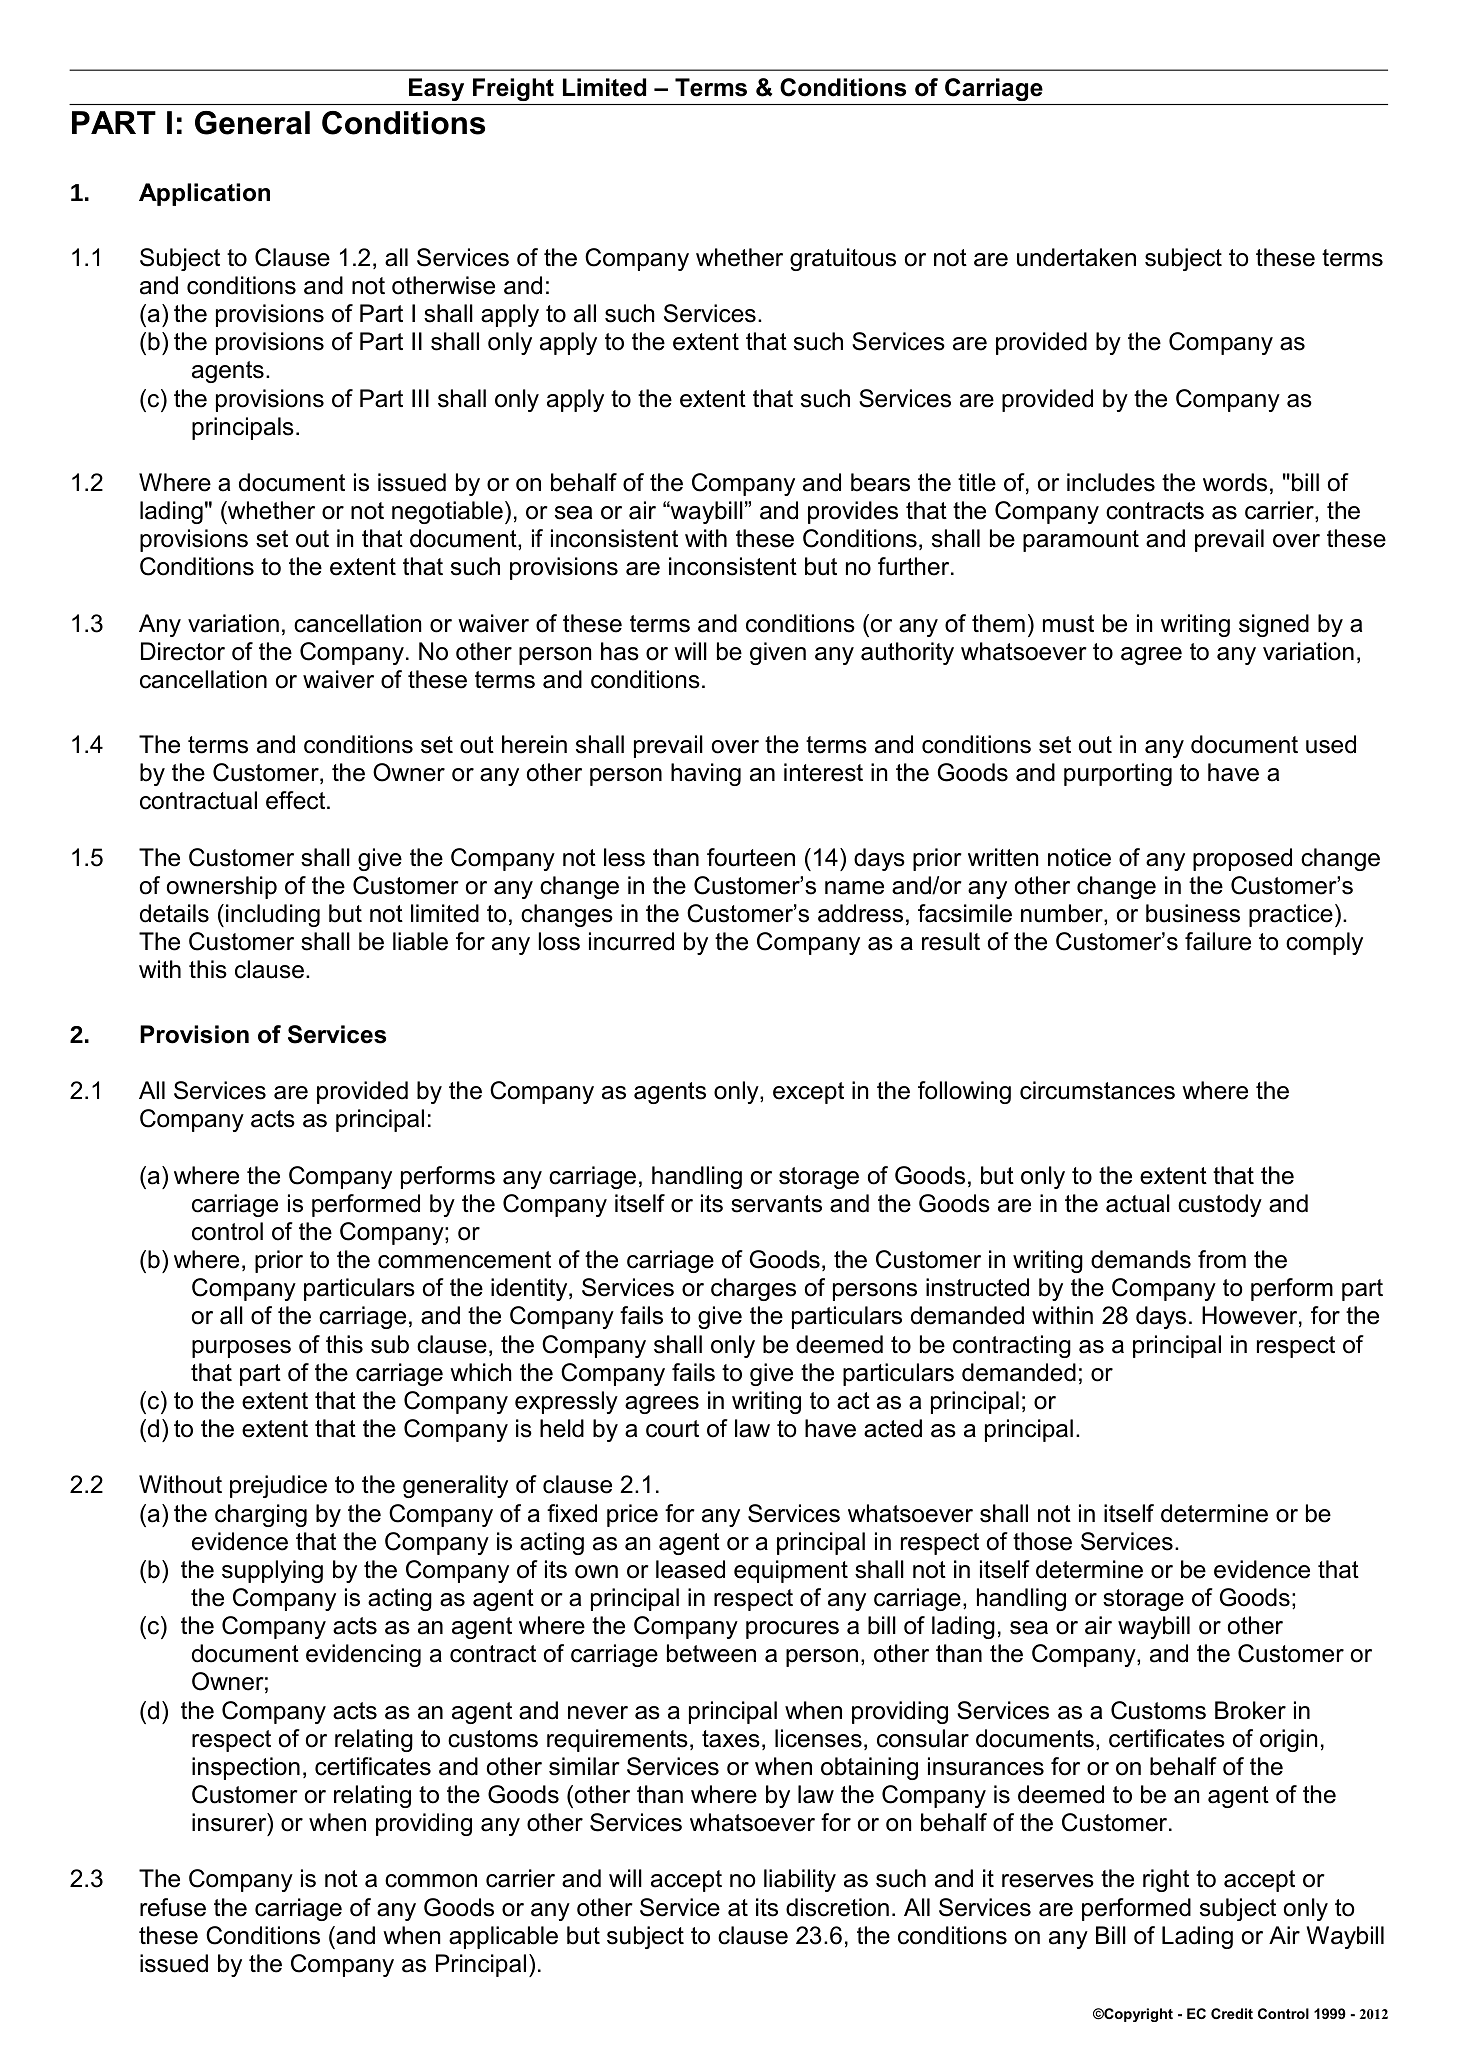  Describe the element at coordinates (791, 1571) in the screenshot. I see `equipment` at that location.
